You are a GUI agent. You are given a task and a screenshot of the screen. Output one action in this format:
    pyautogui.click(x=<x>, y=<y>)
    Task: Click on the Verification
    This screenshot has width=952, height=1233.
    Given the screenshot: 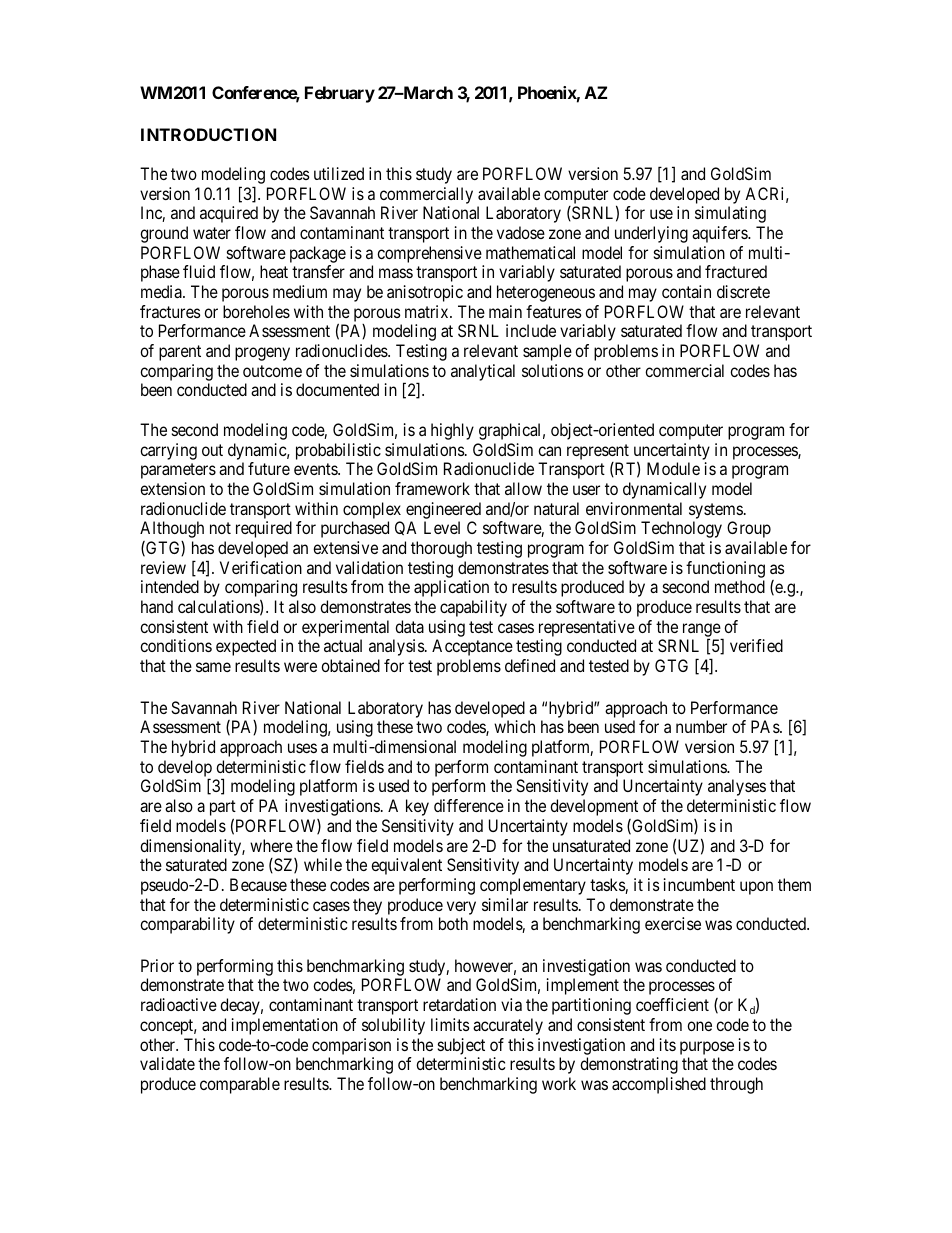 What is the action you would take?
    pyautogui.click(x=261, y=567)
